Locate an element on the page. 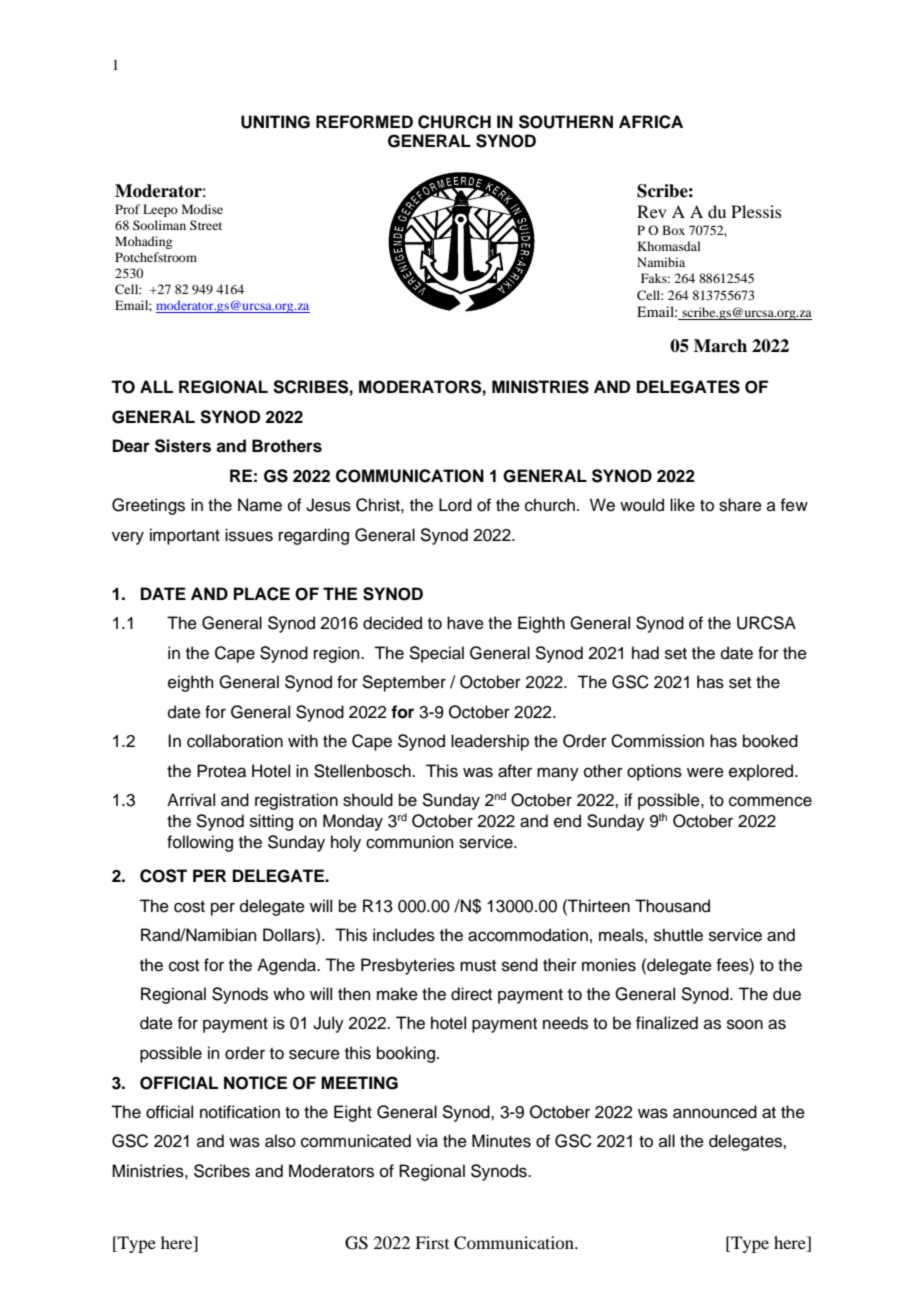 The width and height of the image is (924, 1308). REFORMED is located at coordinates (364, 122).
